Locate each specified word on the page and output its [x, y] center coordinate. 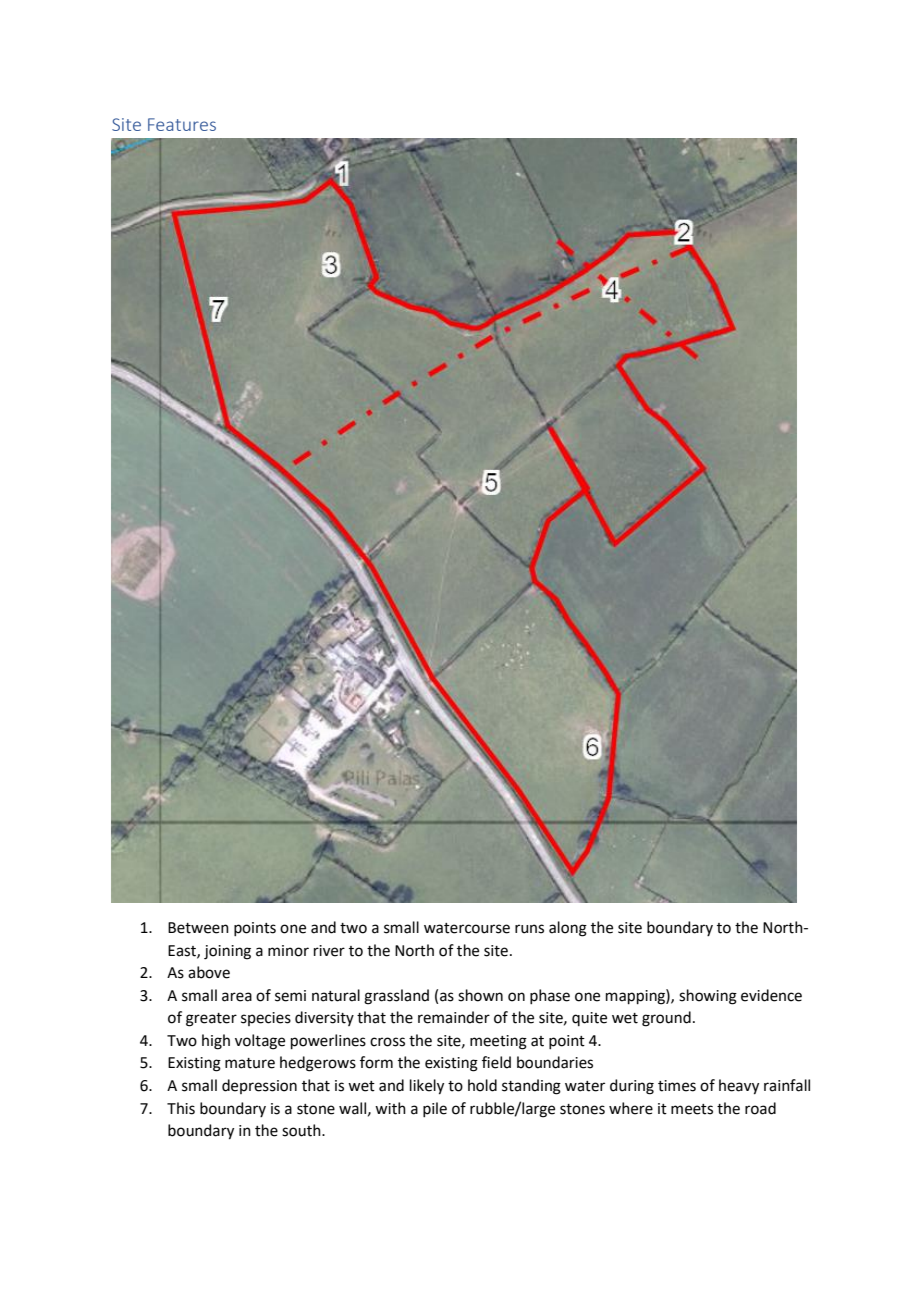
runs [529, 929]
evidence [771, 995]
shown [480, 995]
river [329, 951]
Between [198, 928]
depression [259, 1086]
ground [666, 1019]
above [209, 972]
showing [708, 997]
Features [182, 124]
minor [288, 951]
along [568, 929]
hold [482, 1085]
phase [550, 996]
